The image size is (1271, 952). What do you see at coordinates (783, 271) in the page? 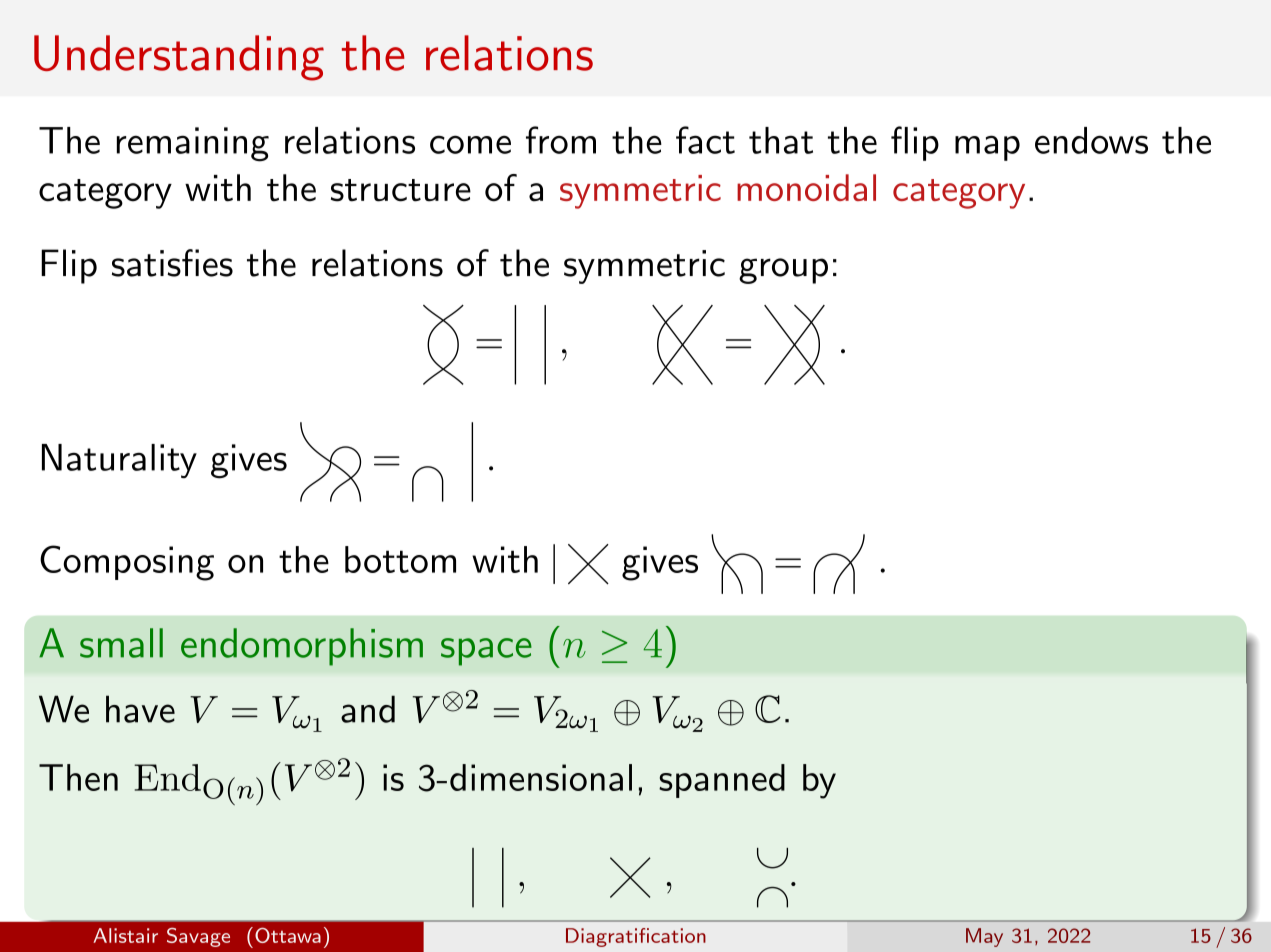
I see `group` at bounding box center [783, 271].
